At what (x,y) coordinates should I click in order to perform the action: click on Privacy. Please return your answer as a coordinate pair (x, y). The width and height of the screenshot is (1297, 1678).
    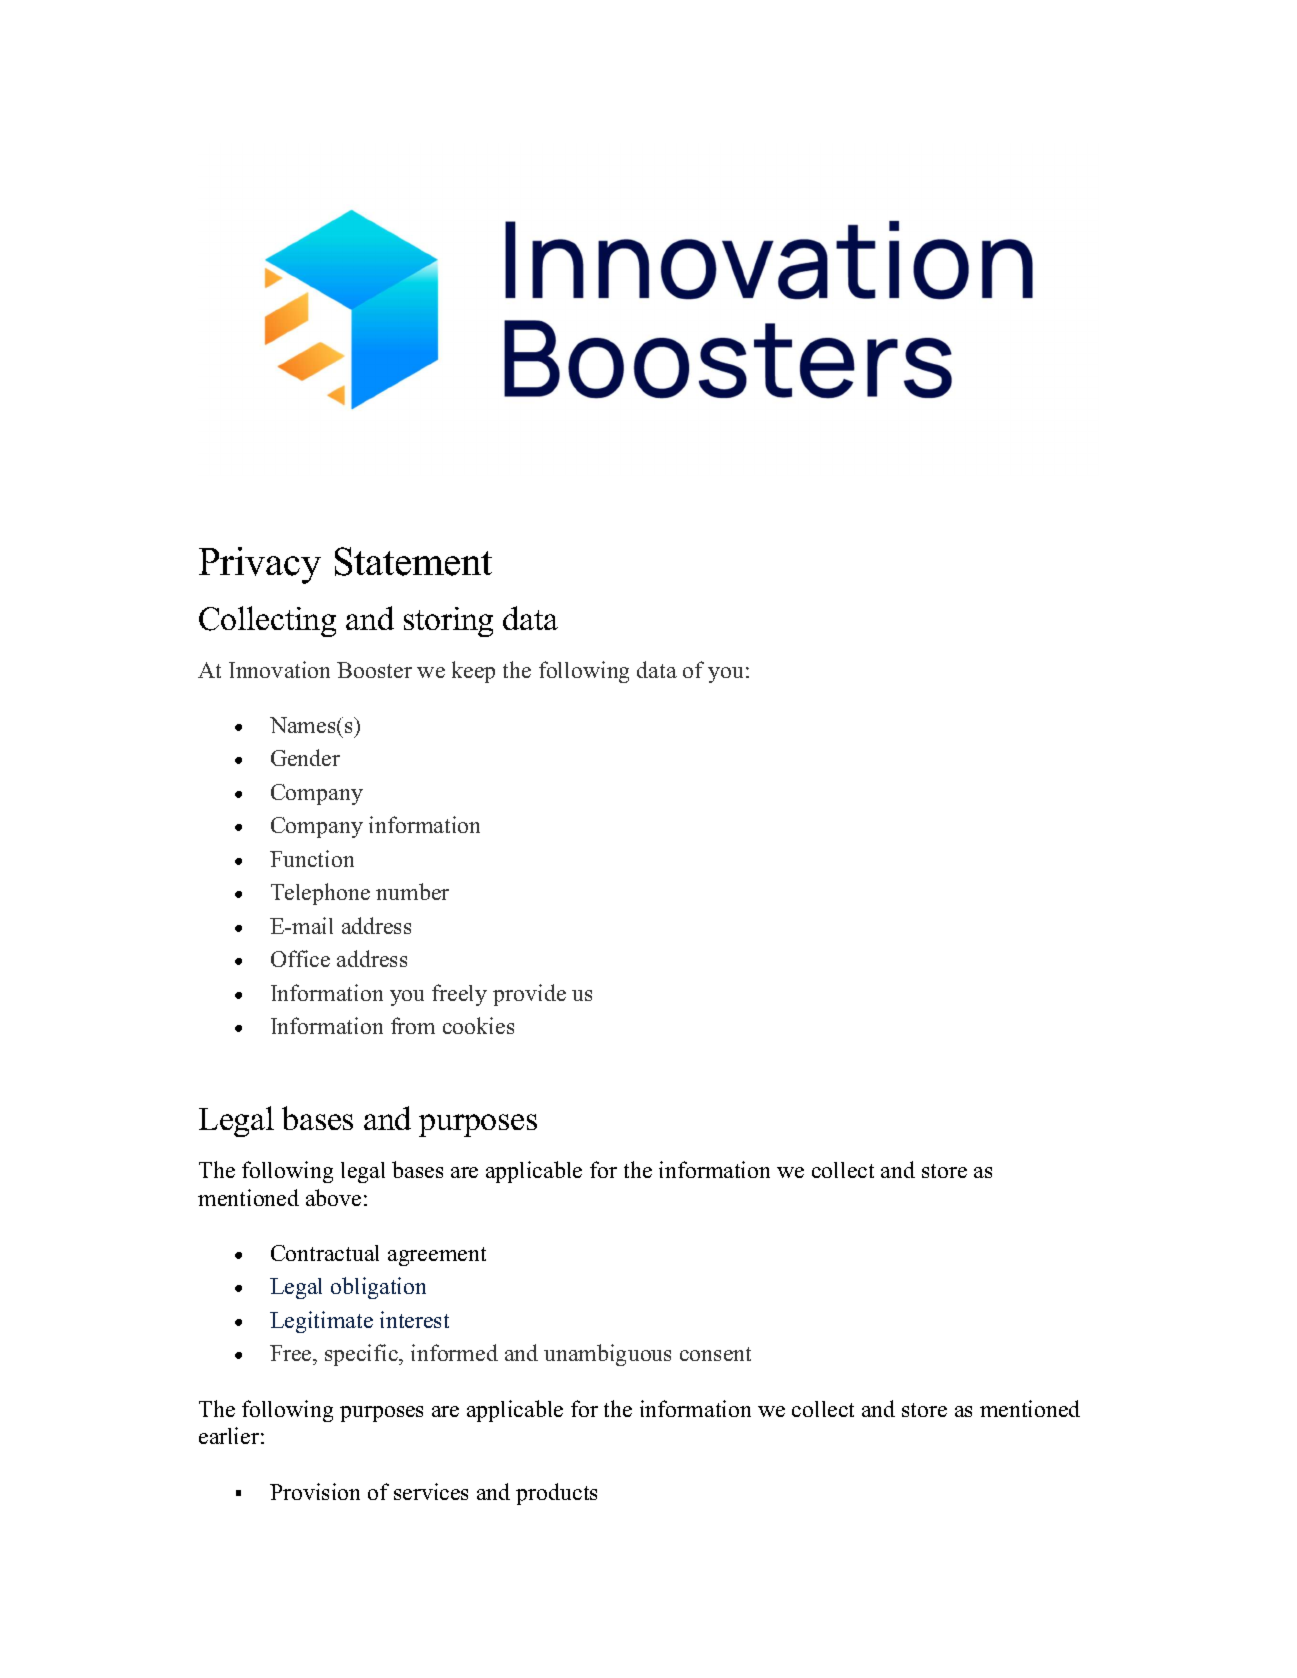
    Looking at the image, I should click on (260, 565).
